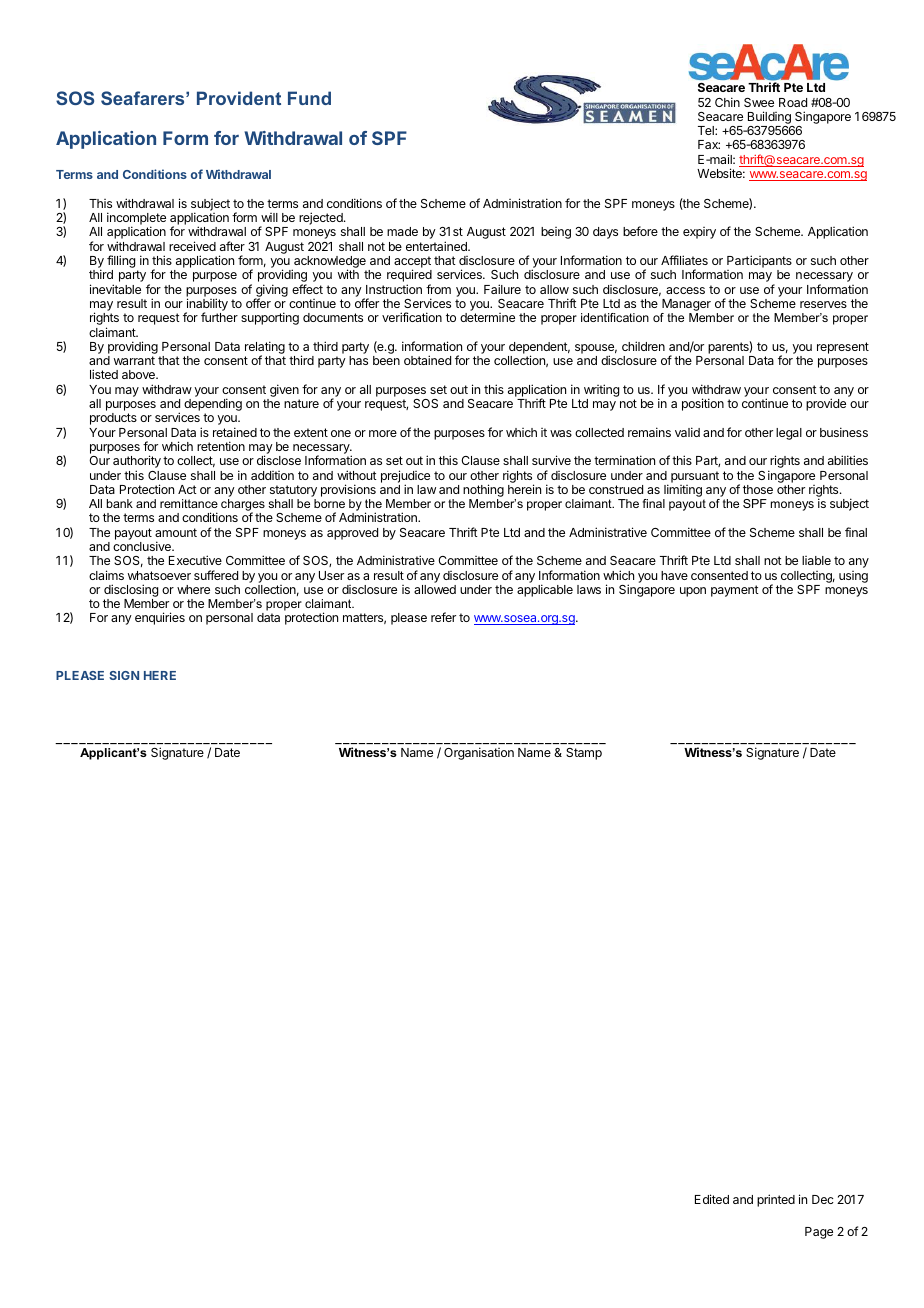 This screenshot has height=1308, width=924. Describe the element at coordinates (735, 591) in the screenshot. I see `payment` at that location.
